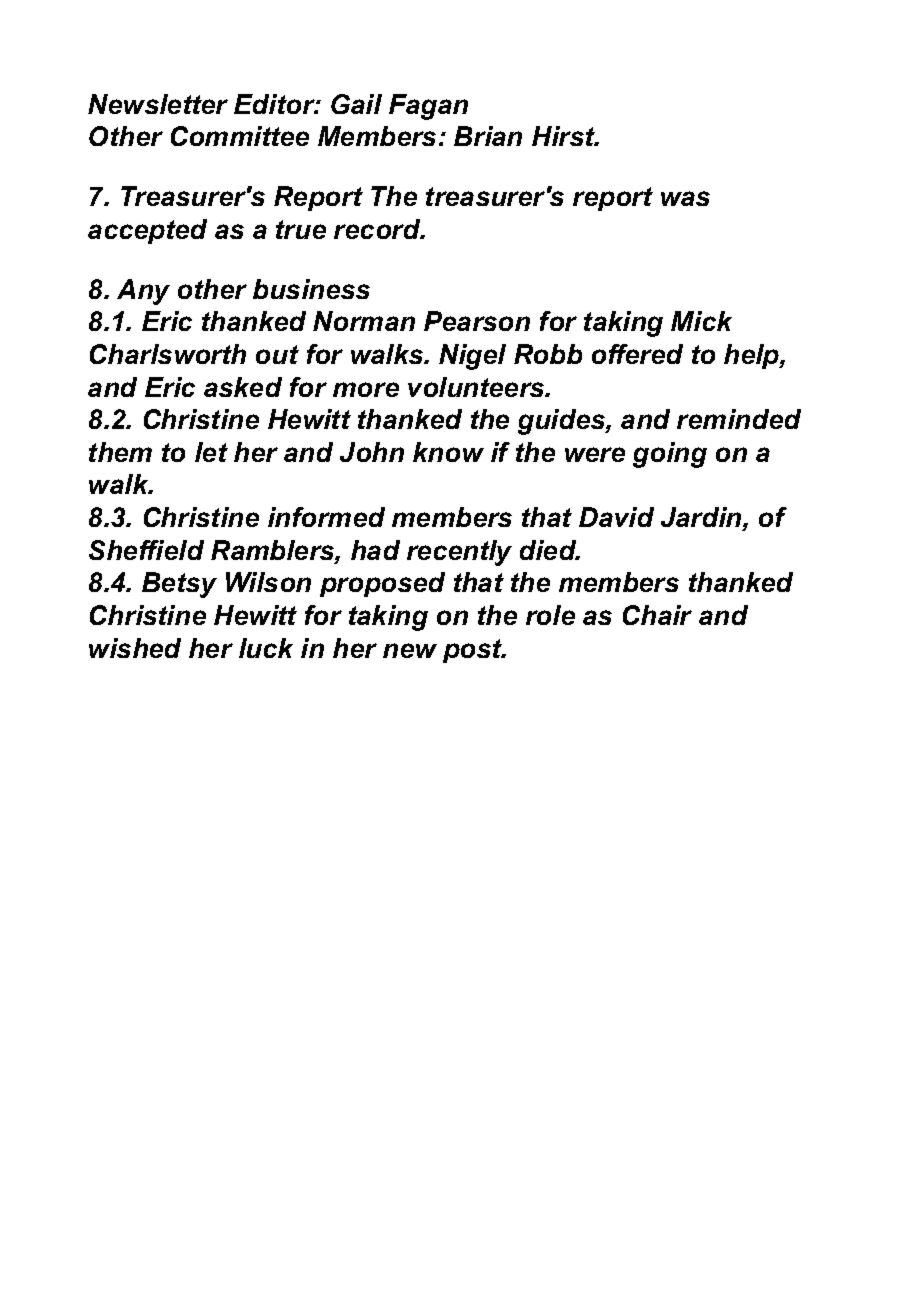  I want to click on them, so click(120, 452).
